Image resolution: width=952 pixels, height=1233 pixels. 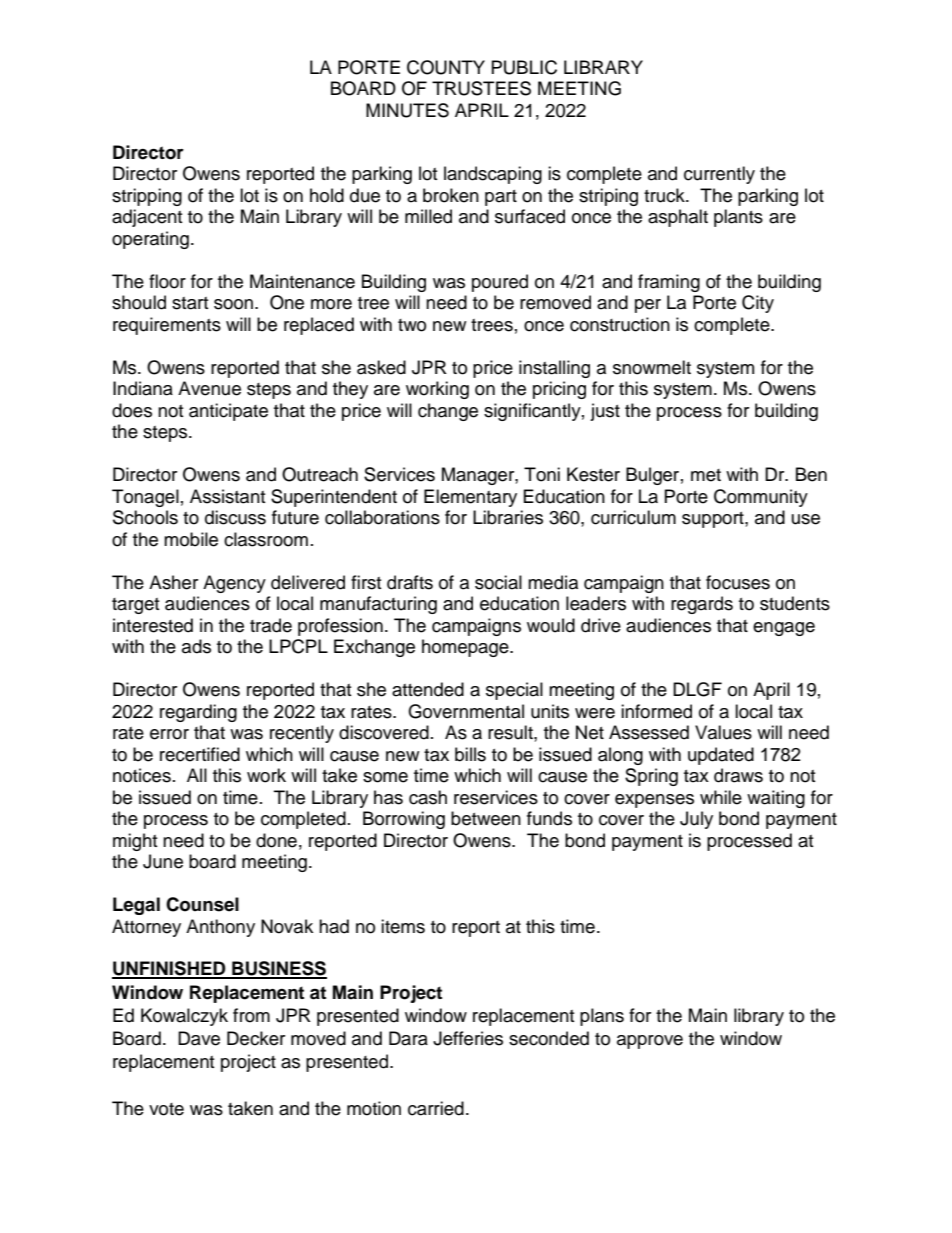 I want to click on City, so click(x=758, y=304).
